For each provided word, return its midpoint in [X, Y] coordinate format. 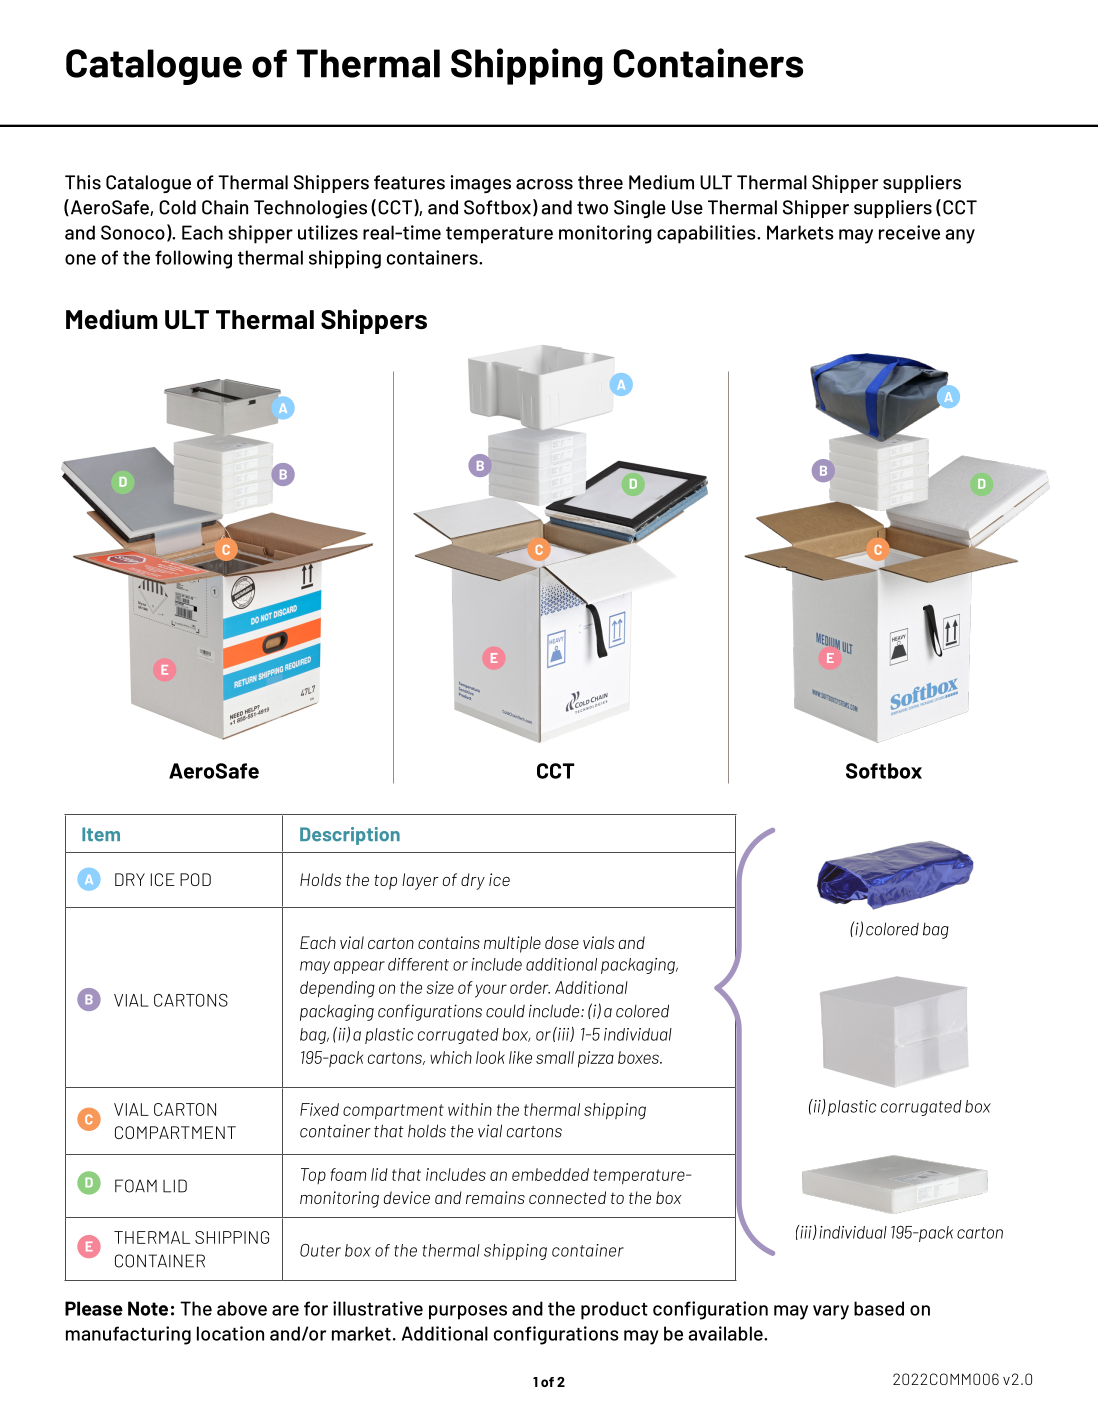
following [193, 259]
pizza [596, 1059]
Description [350, 836]
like [520, 1057]
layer [420, 881]
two [592, 208]
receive [909, 232]
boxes [639, 1057]
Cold [177, 207]
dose [562, 942]
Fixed [319, 1109]
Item [101, 834]
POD [195, 879]
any [960, 236]
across [544, 184]
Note [148, 1308]
